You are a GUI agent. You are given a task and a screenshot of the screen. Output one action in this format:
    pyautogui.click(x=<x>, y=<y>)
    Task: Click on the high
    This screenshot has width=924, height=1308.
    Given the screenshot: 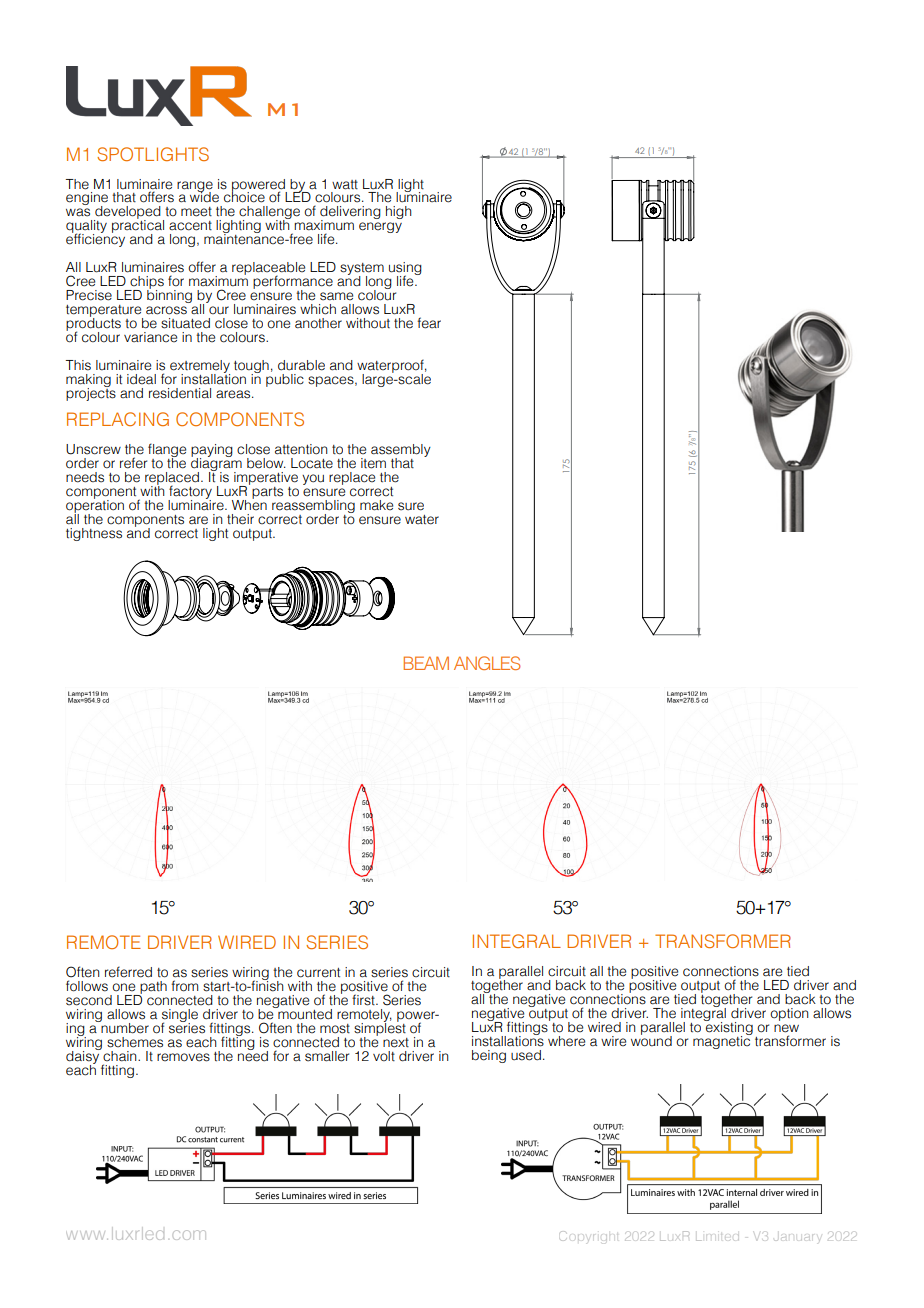 What is the action you would take?
    pyautogui.click(x=399, y=212)
